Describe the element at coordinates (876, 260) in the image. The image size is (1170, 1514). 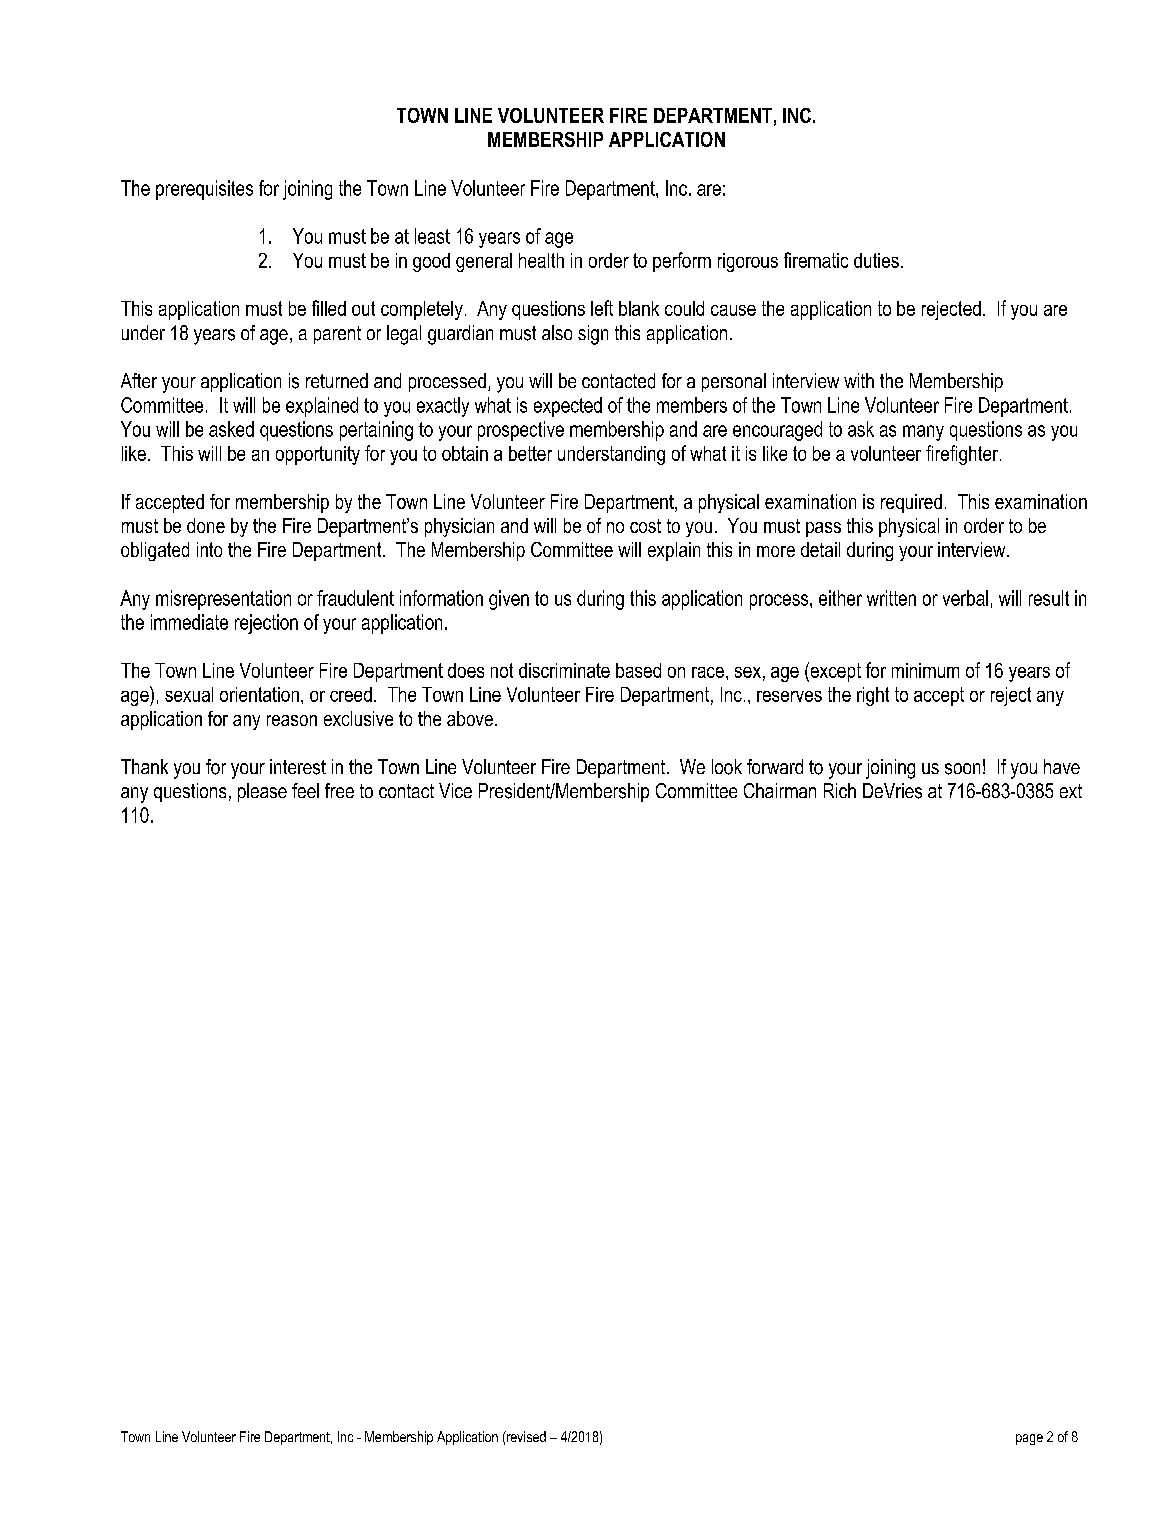
I see `duties` at that location.
